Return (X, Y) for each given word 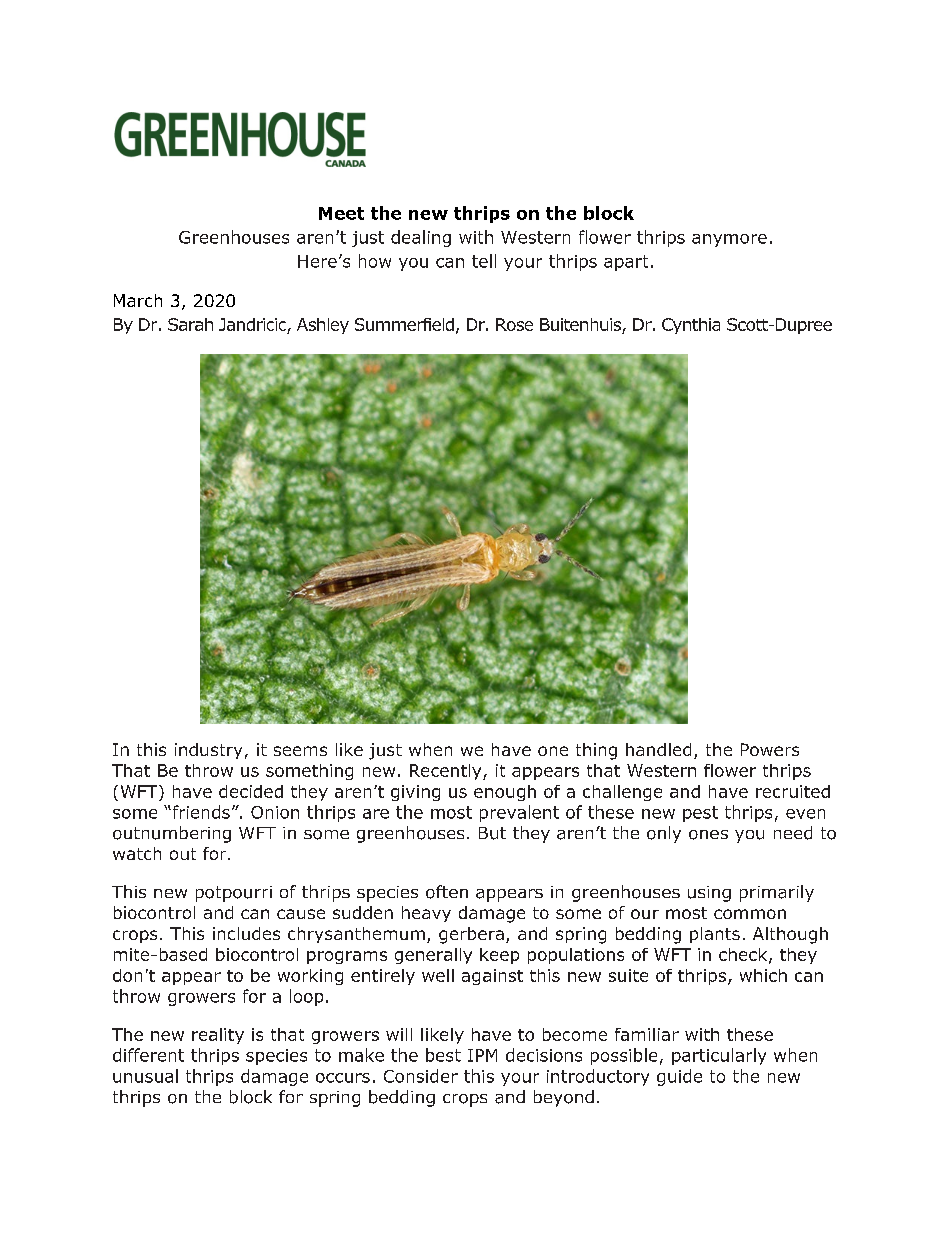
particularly (719, 1056)
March (138, 300)
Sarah (190, 324)
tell (484, 261)
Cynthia (691, 326)
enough (505, 793)
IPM (482, 1055)
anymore (729, 240)
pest (700, 814)
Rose (514, 324)
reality (218, 1036)
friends (200, 812)
